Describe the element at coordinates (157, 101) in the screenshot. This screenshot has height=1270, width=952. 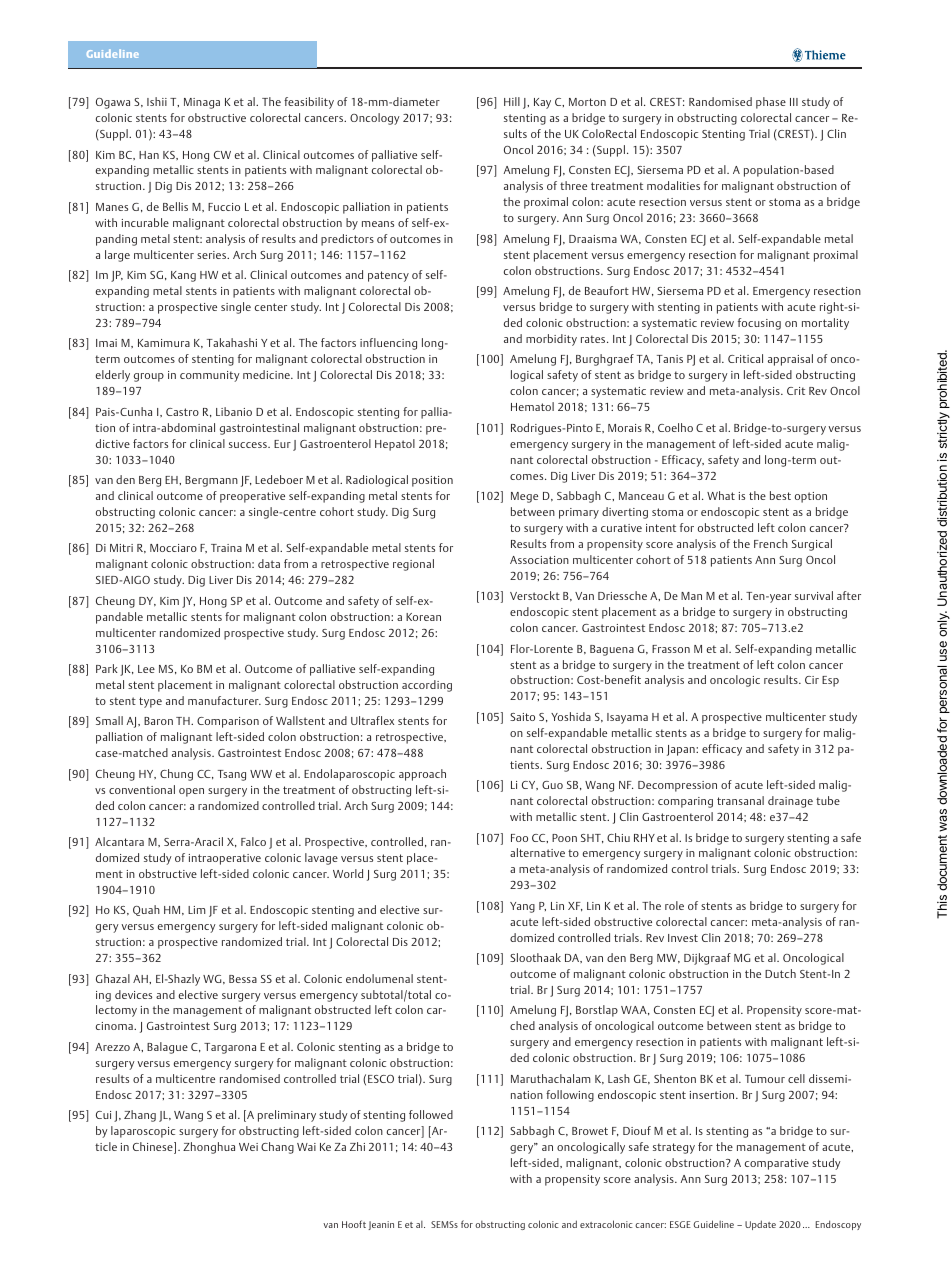
I see `Ishii` at that location.
